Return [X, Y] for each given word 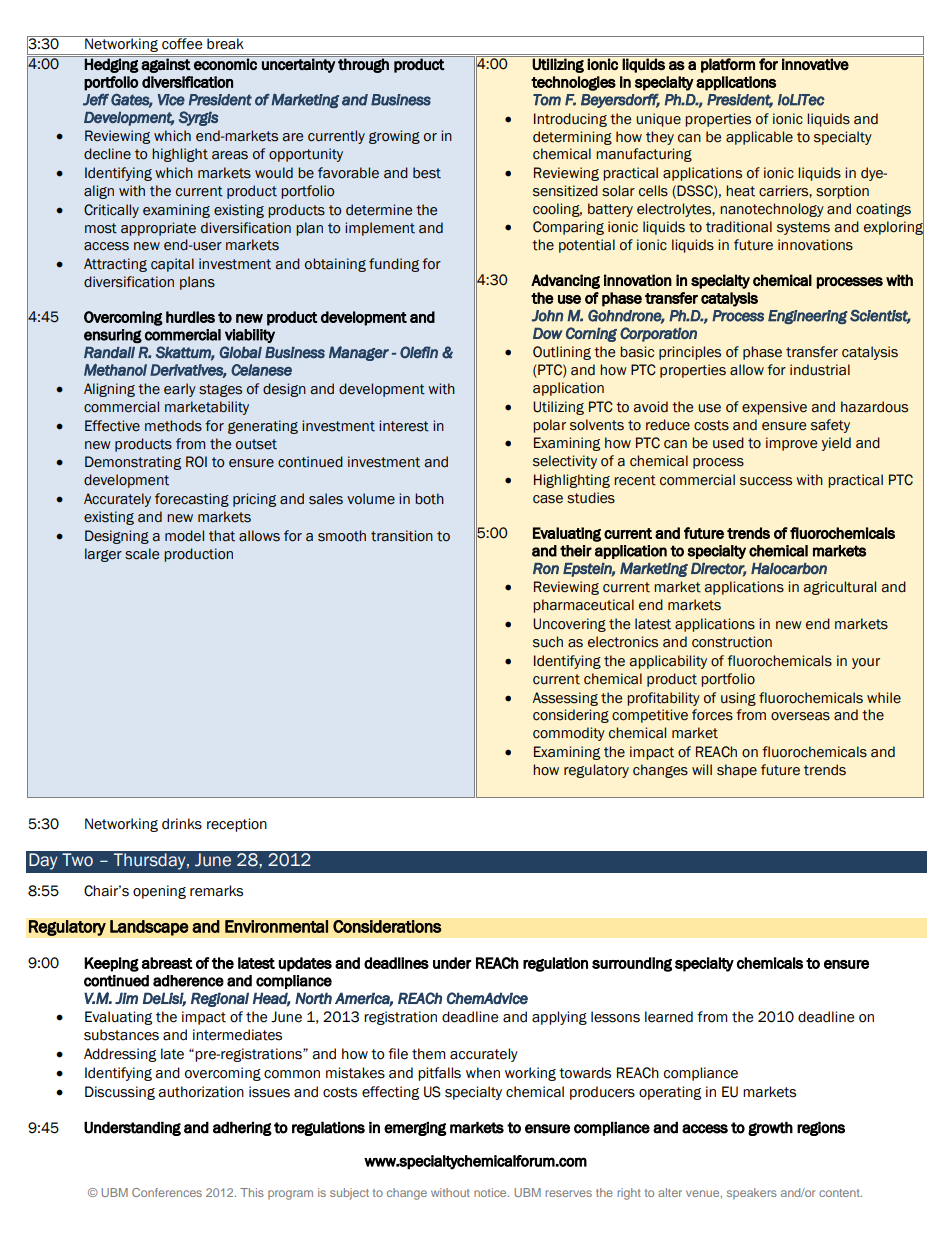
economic [225, 64]
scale [142, 554]
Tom [547, 100]
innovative [815, 64]
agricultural [840, 588]
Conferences [167, 1192]
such [548, 642]
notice [491, 1192]
